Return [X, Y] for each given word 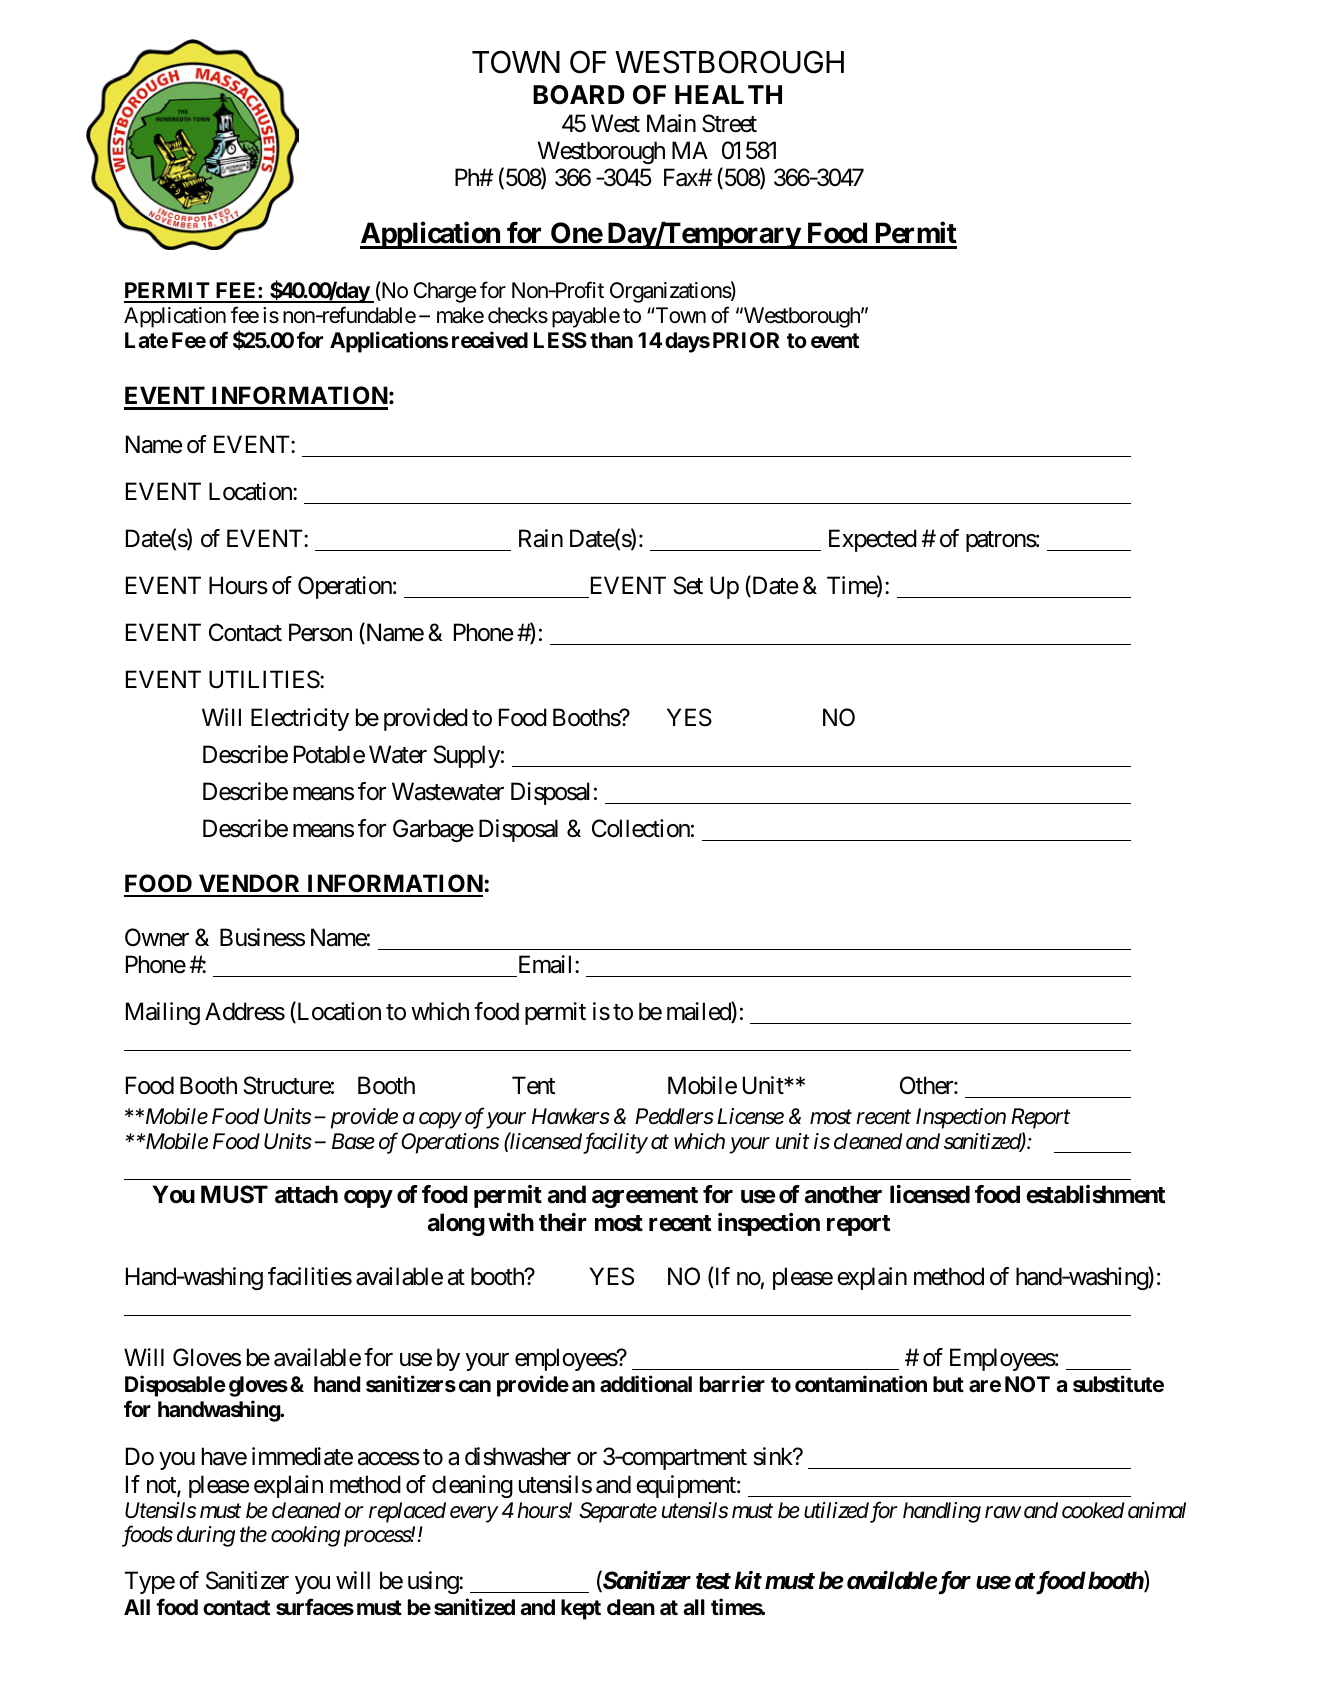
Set [688, 585]
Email [547, 964]
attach [306, 1194]
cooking [305, 1536]
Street [729, 123]
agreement [645, 1197]
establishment [1095, 1194]
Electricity [300, 719]
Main [671, 123]
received [490, 339]
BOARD [578, 95]
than [611, 340]
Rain [541, 538]
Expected [873, 540]
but [948, 1384]
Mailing [163, 1013]
